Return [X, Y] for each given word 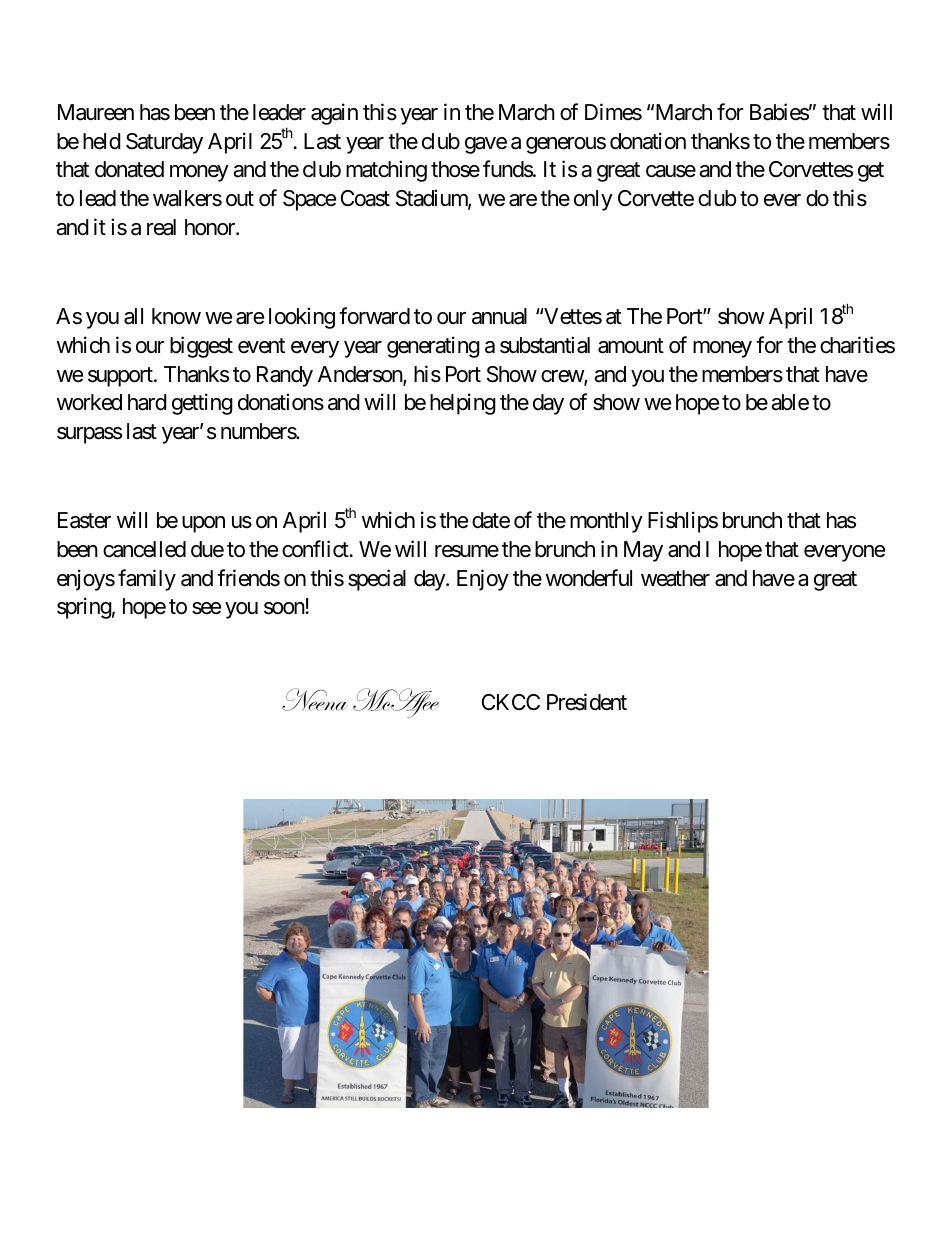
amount [631, 346]
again [334, 114]
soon [284, 608]
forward [374, 316]
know [176, 316]
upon [203, 524]
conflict [315, 549]
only [593, 200]
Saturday [164, 143]
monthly [606, 522]
